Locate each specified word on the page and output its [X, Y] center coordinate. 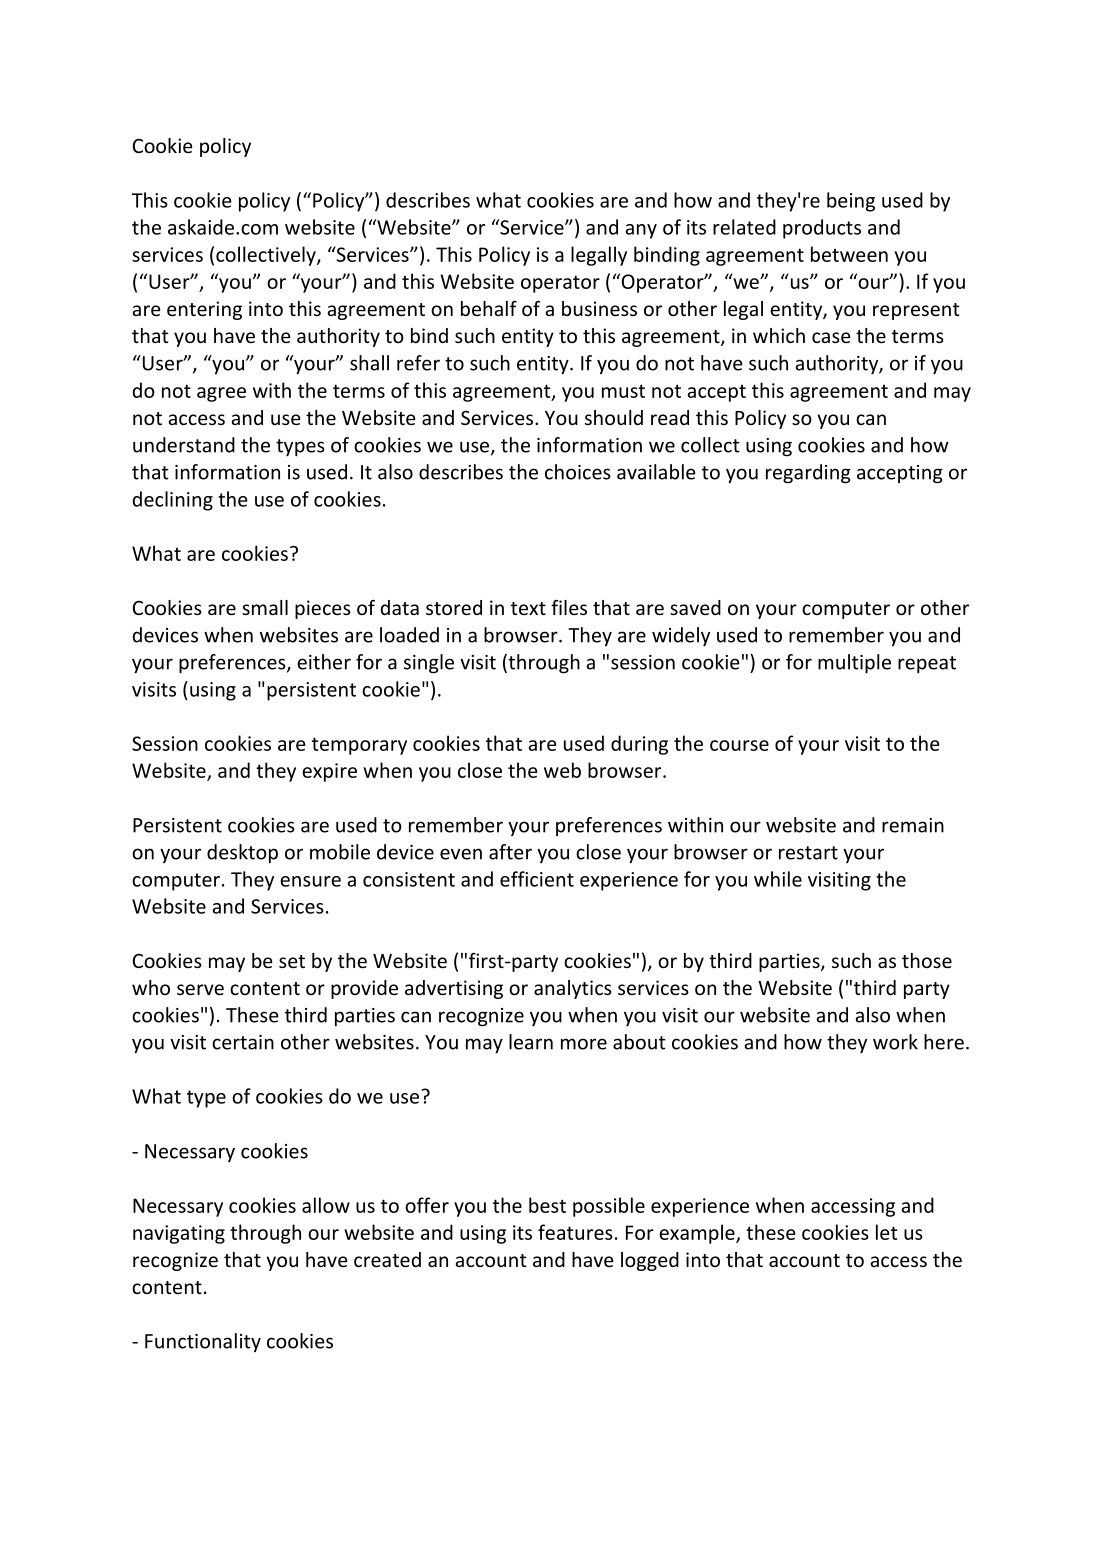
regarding [808, 474]
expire [329, 772]
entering [204, 310]
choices [578, 472]
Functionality [203, 1342]
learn [531, 1042]
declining [173, 501]
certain [243, 1042]
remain [913, 825]
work [895, 1042]
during [639, 745]
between [849, 254]
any [641, 231]
